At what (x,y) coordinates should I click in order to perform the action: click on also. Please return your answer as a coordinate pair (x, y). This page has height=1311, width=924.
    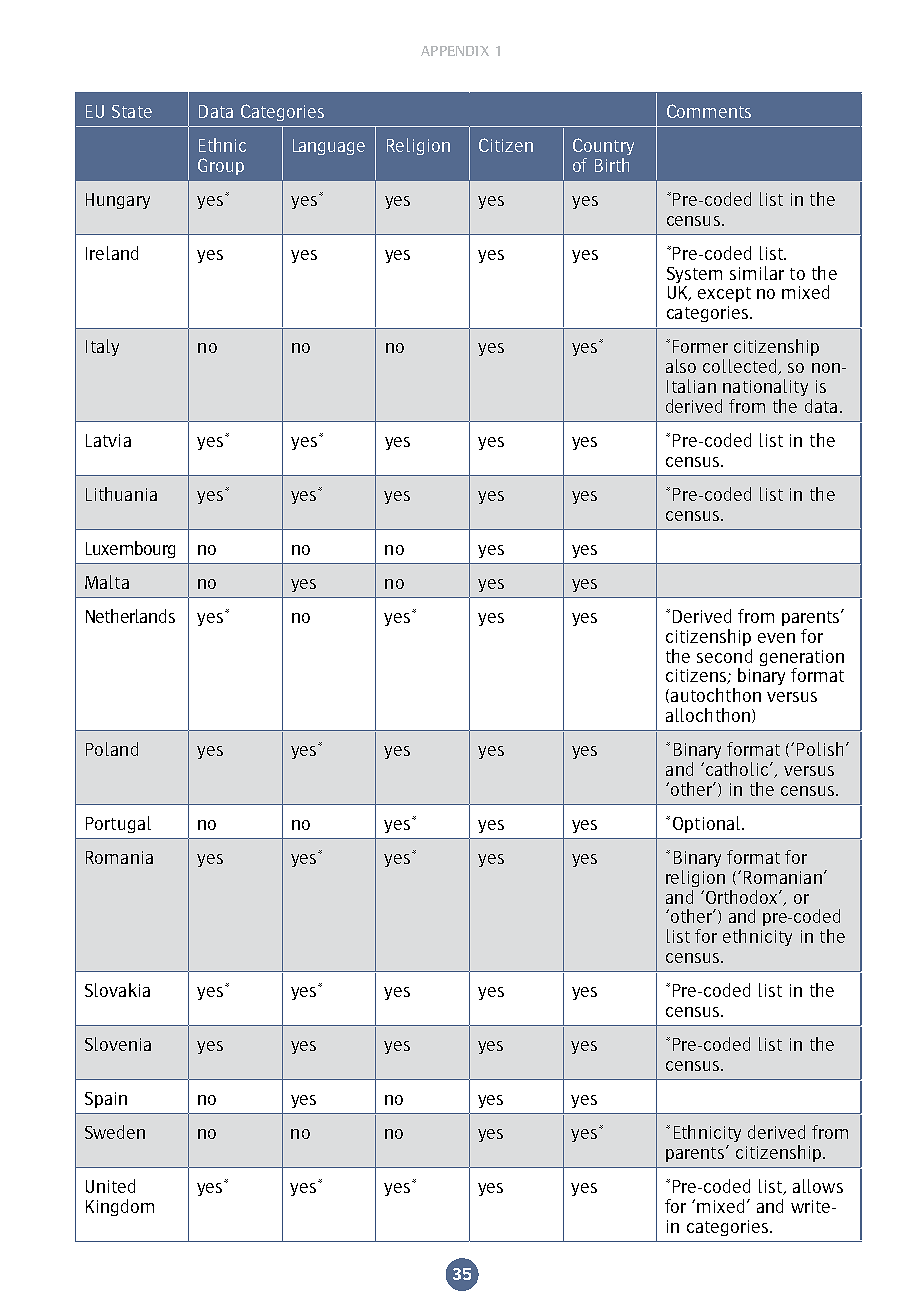
    Looking at the image, I should click on (681, 366).
